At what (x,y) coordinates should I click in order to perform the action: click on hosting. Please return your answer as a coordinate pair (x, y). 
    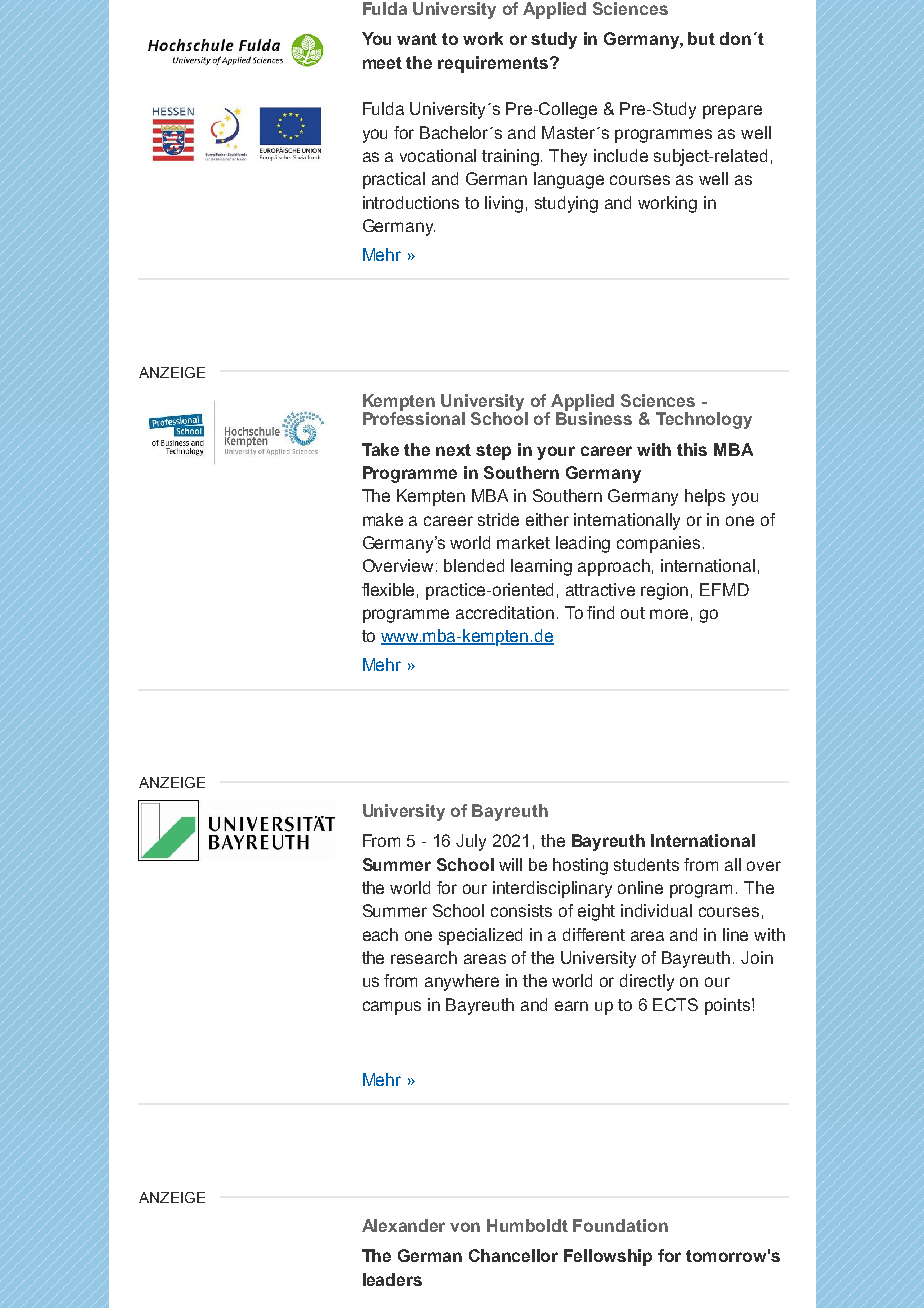
    Looking at the image, I should click on (580, 866).
